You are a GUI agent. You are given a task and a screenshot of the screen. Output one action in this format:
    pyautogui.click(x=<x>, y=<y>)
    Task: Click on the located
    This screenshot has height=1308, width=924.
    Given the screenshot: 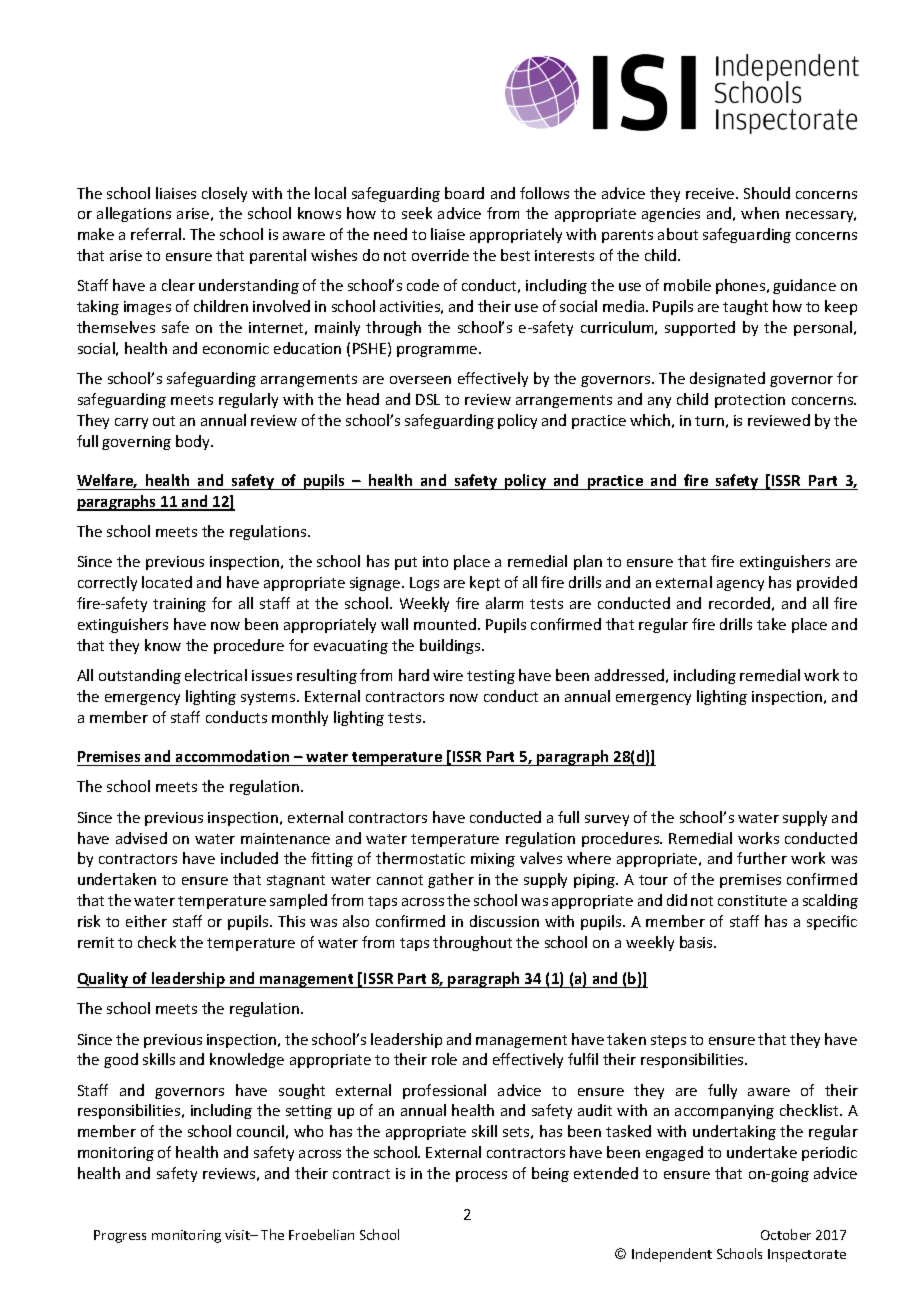 What is the action you would take?
    pyautogui.click(x=167, y=582)
